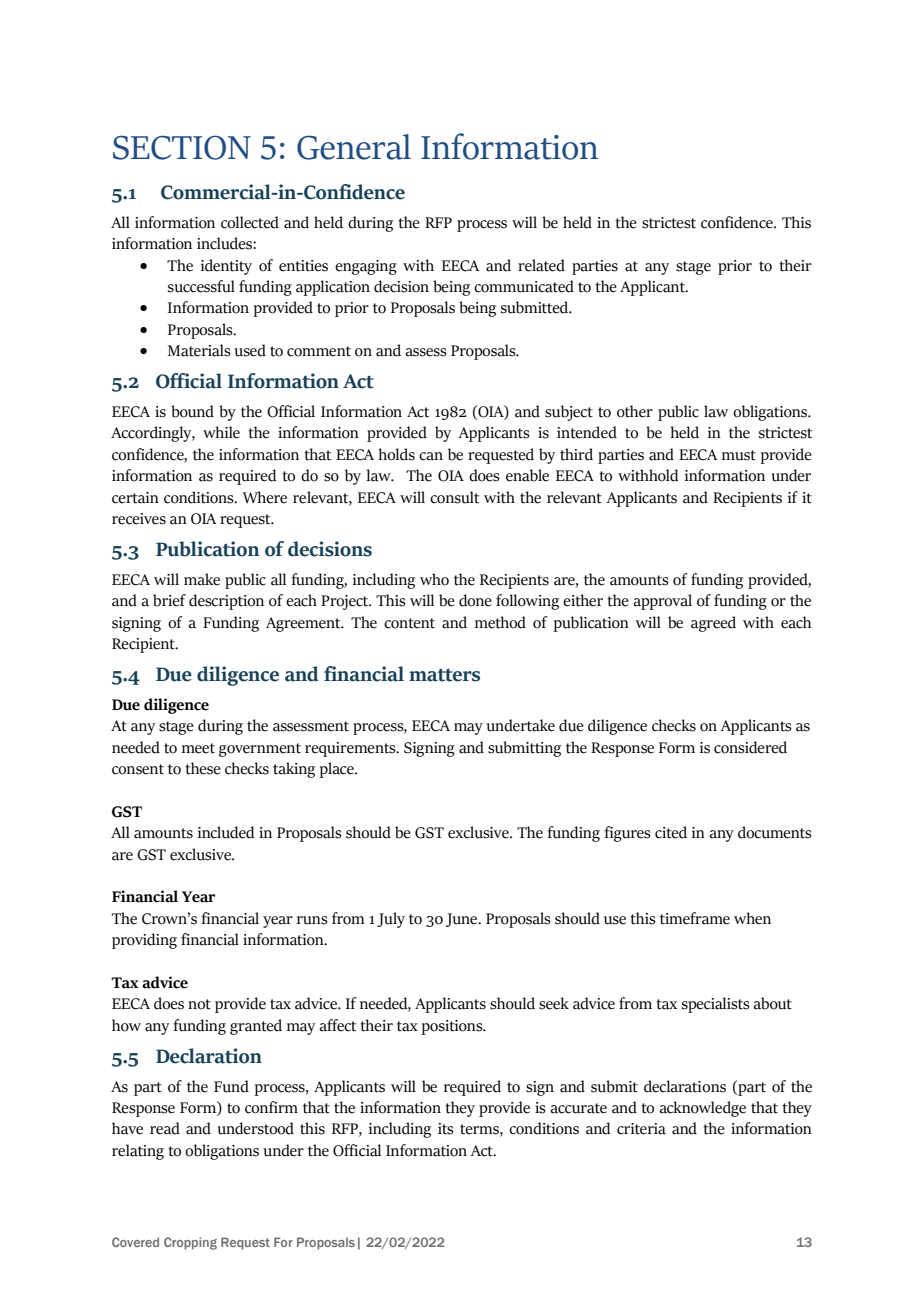 This image has height=1308, width=924. Describe the element at coordinates (671, 832) in the image. I see `cited` at that location.
